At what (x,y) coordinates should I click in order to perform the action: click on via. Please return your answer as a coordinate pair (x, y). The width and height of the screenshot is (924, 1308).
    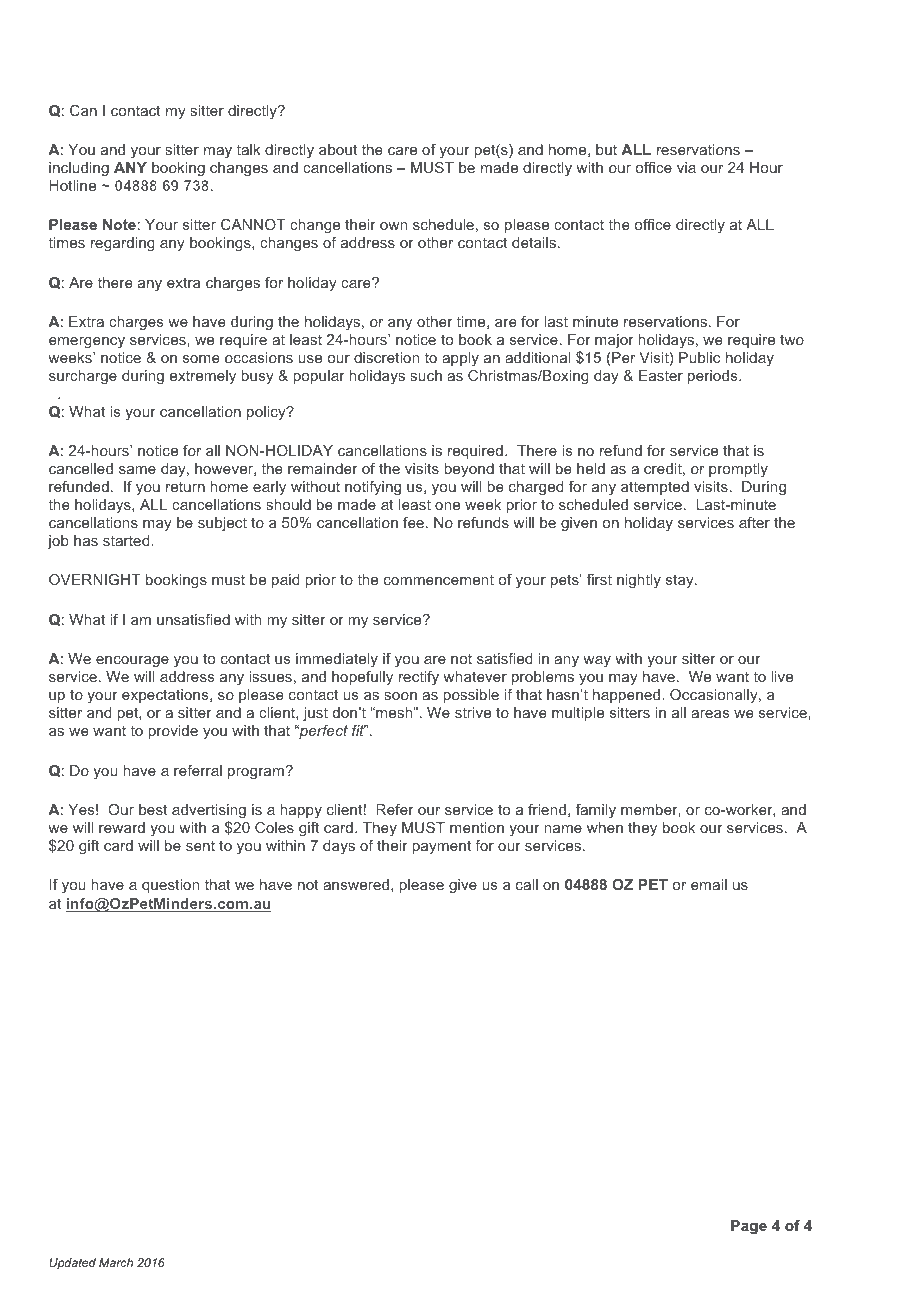
    Looking at the image, I should click on (686, 167).
